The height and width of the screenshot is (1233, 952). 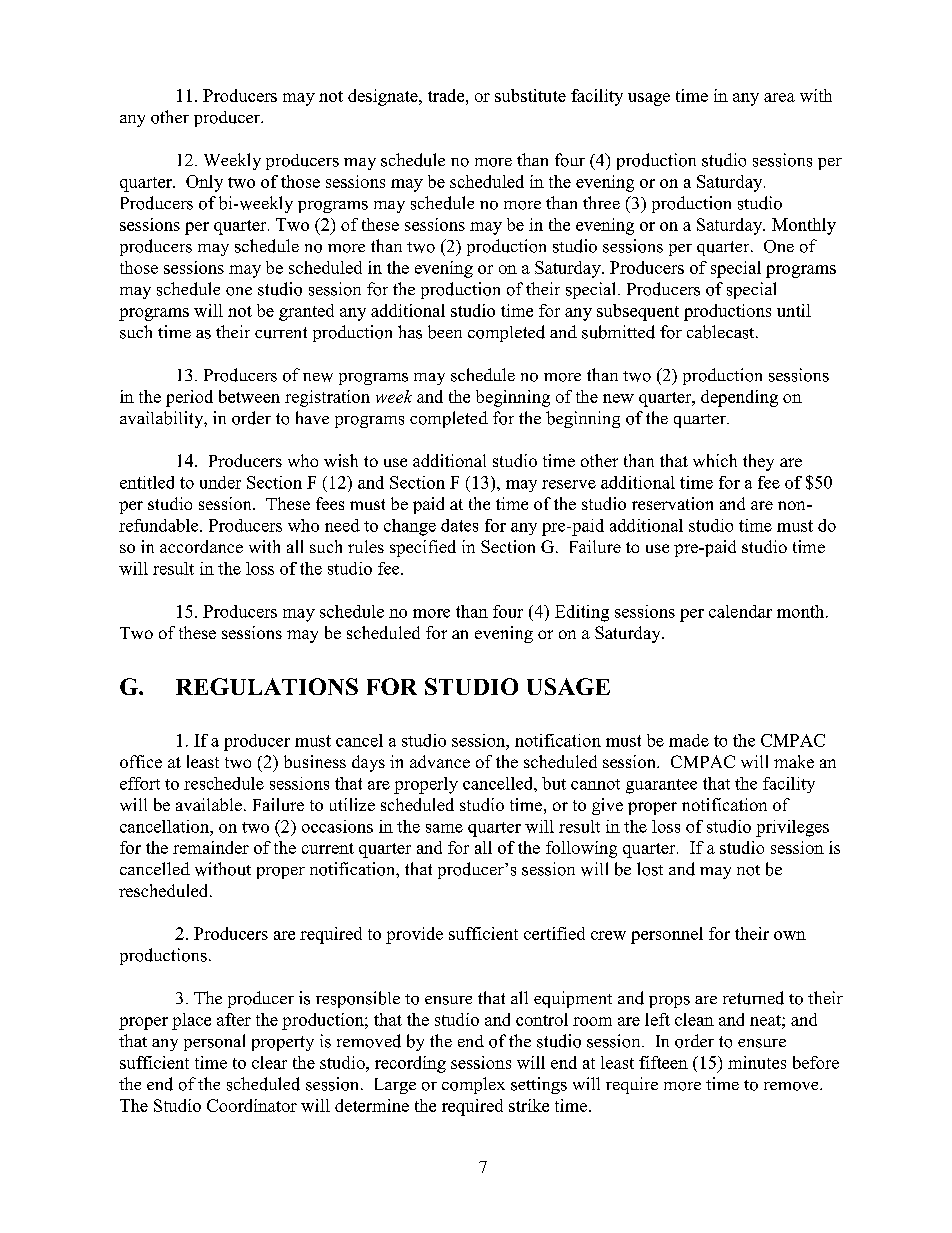 I want to click on specified, so click(x=423, y=548).
